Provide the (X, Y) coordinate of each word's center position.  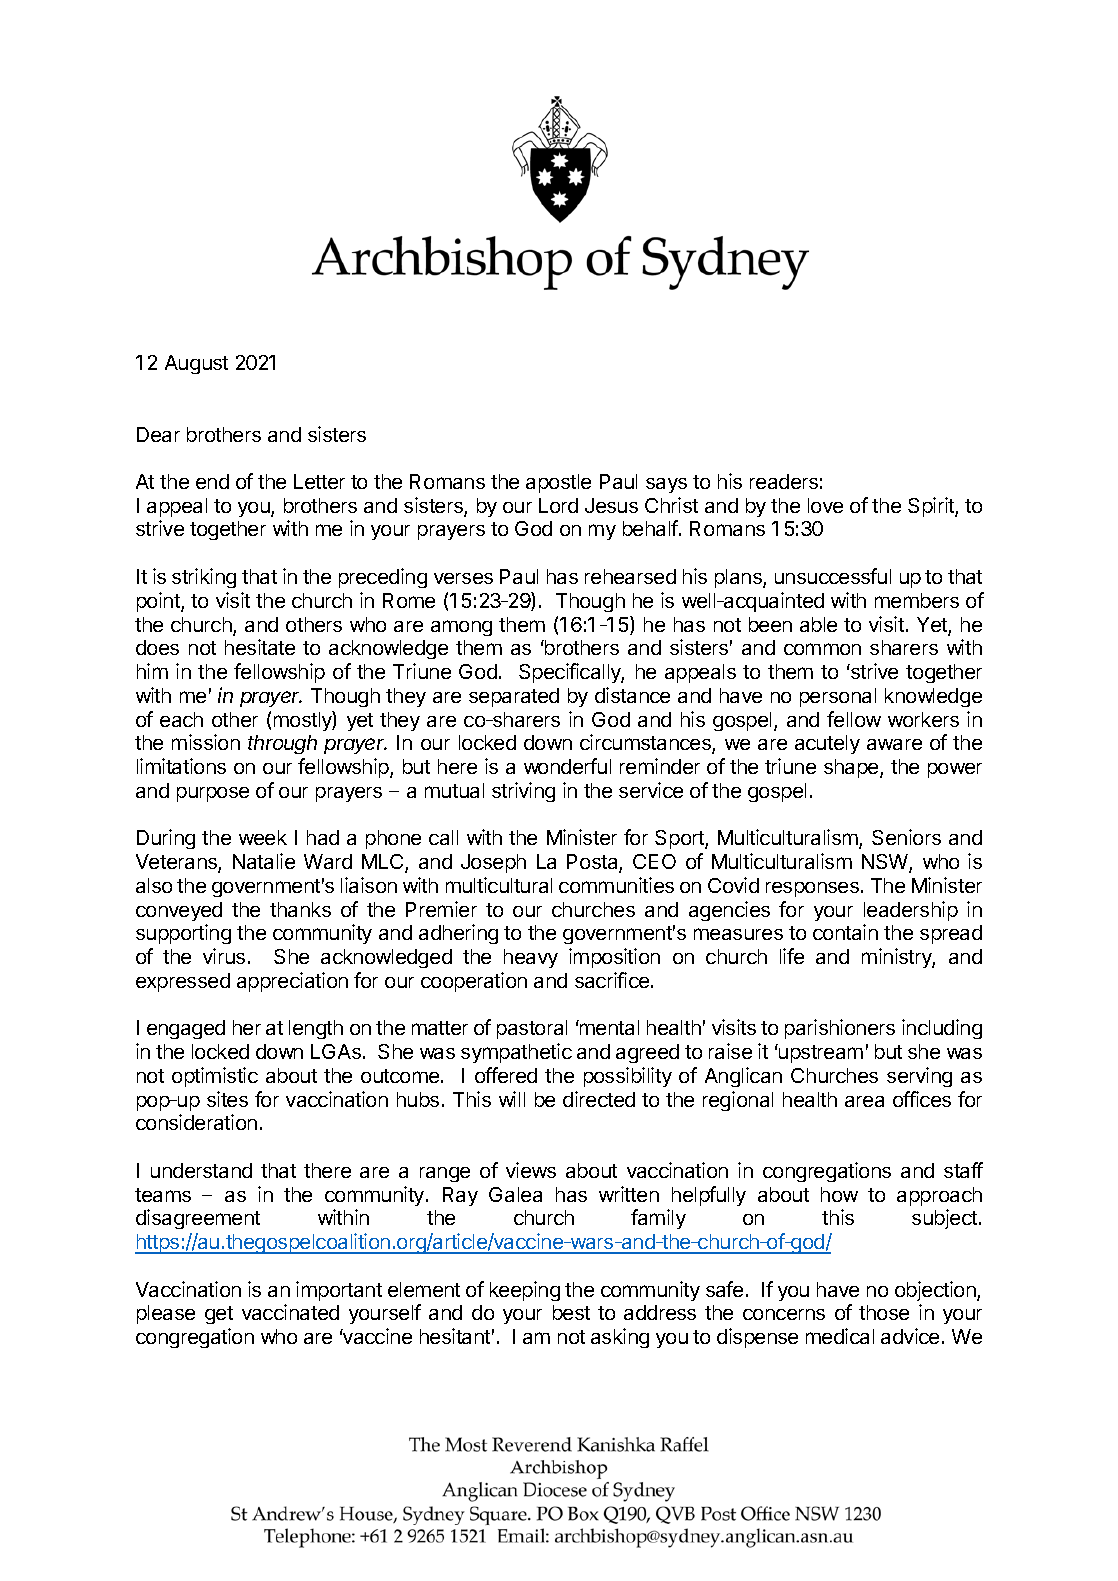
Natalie (264, 861)
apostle (558, 483)
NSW (886, 863)
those (884, 1312)
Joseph (493, 863)
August (196, 364)
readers (784, 481)
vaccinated (290, 1312)
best (571, 1312)
